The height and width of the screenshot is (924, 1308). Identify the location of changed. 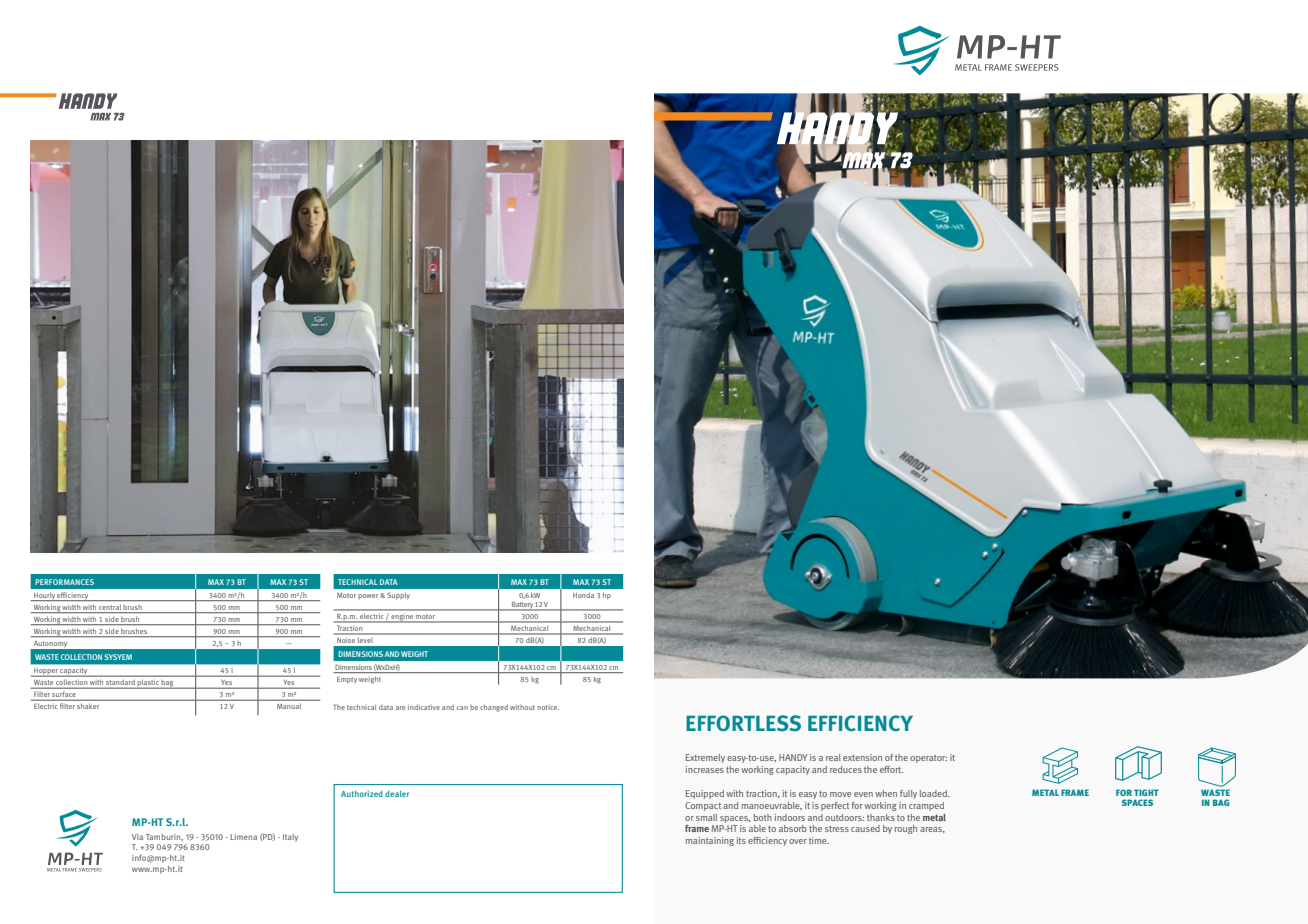
(494, 708).
